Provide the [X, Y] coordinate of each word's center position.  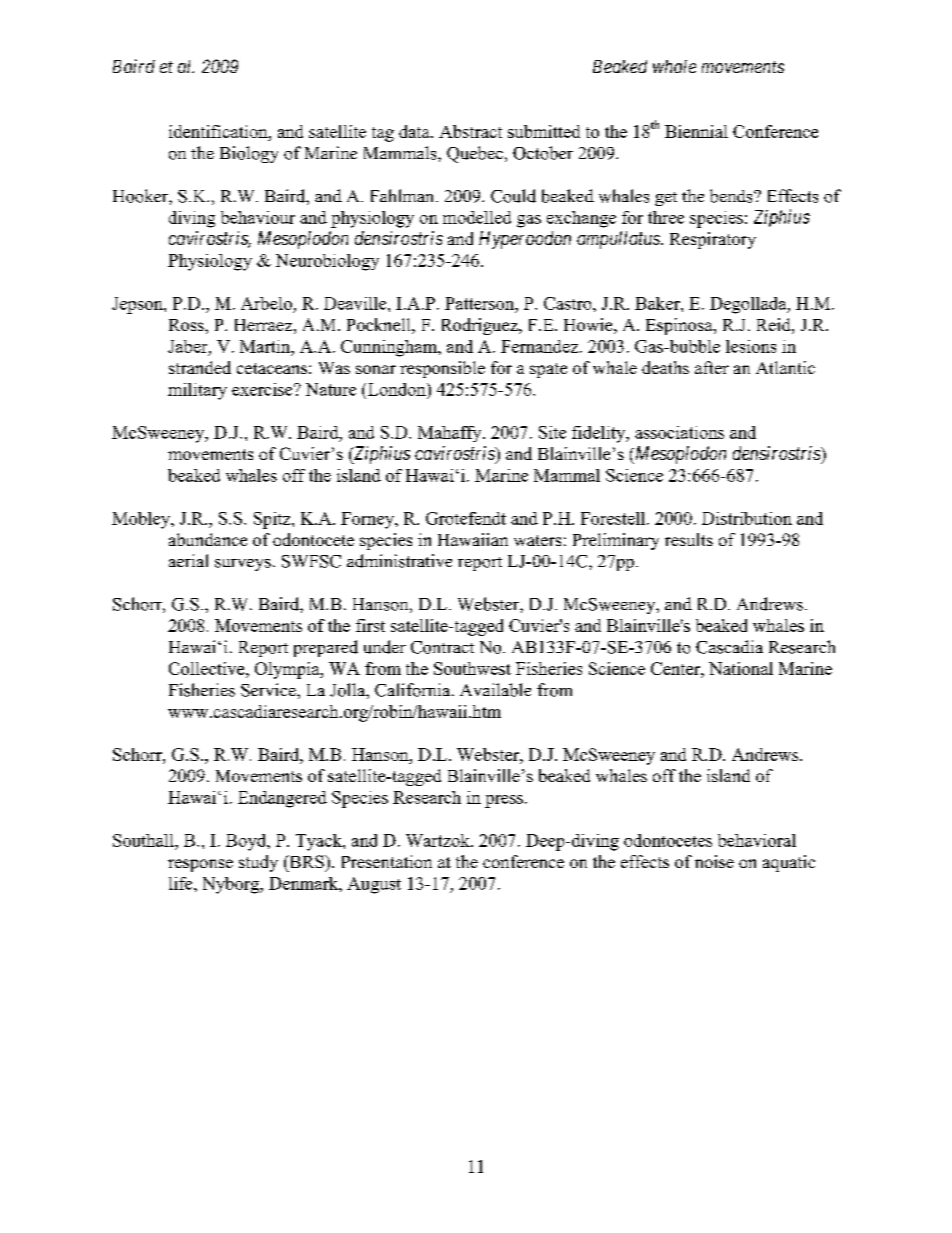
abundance [208, 539]
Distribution [747, 518]
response [200, 865]
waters [537, 540]
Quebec [475, 154]
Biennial [696, 131]
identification [219, 131]
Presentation [387, 861]
